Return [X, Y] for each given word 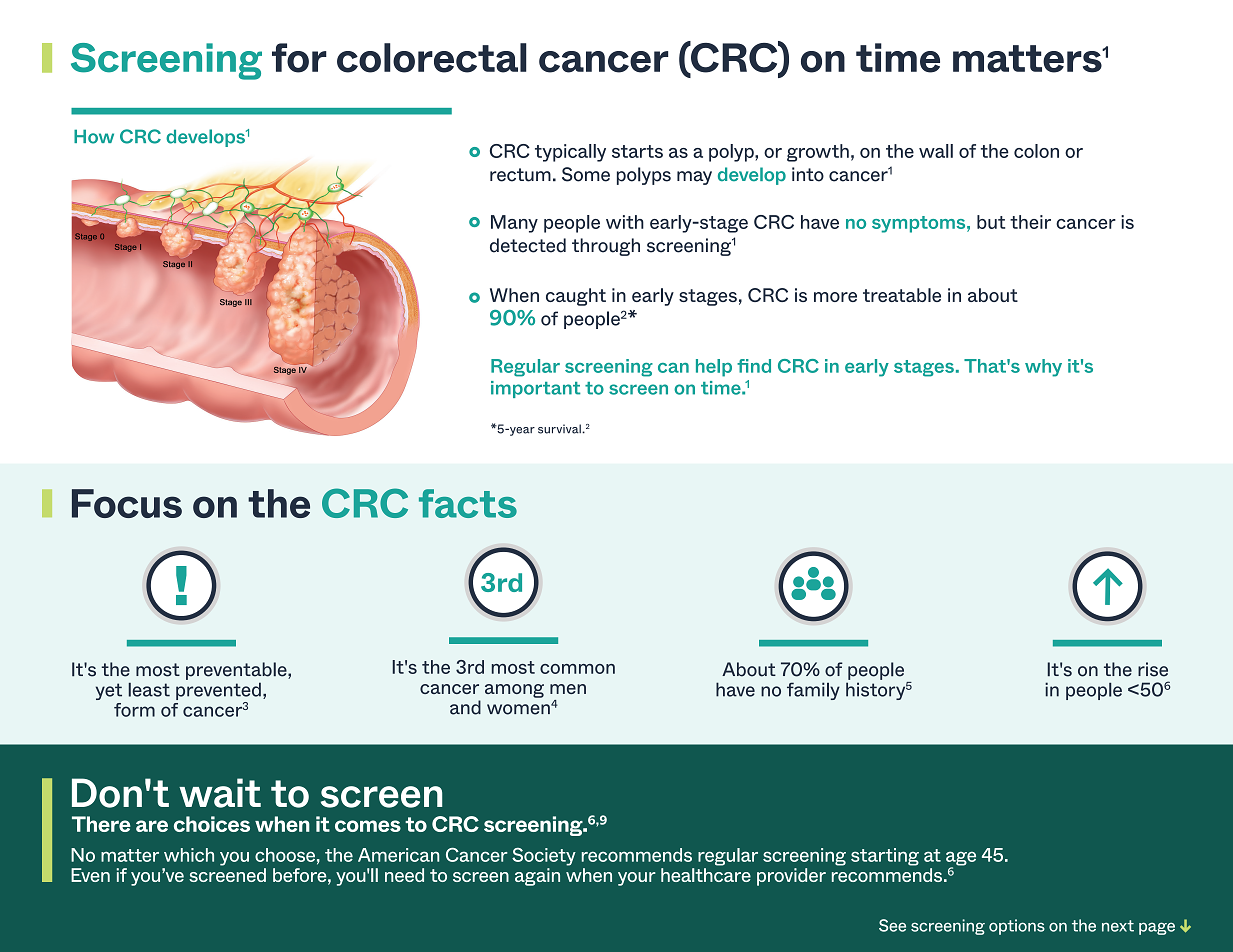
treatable [902, 295]
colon [1036, 151]
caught [576, 297]
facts [468, 503]
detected [528, 245]
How [94, 136]
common [577, 669]
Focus [127, 503]
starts [637, 151]
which [189, 855]
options [1017, 927]
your [637, 879]
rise [1153, 669]
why [1043, 368]
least [149, 690]
